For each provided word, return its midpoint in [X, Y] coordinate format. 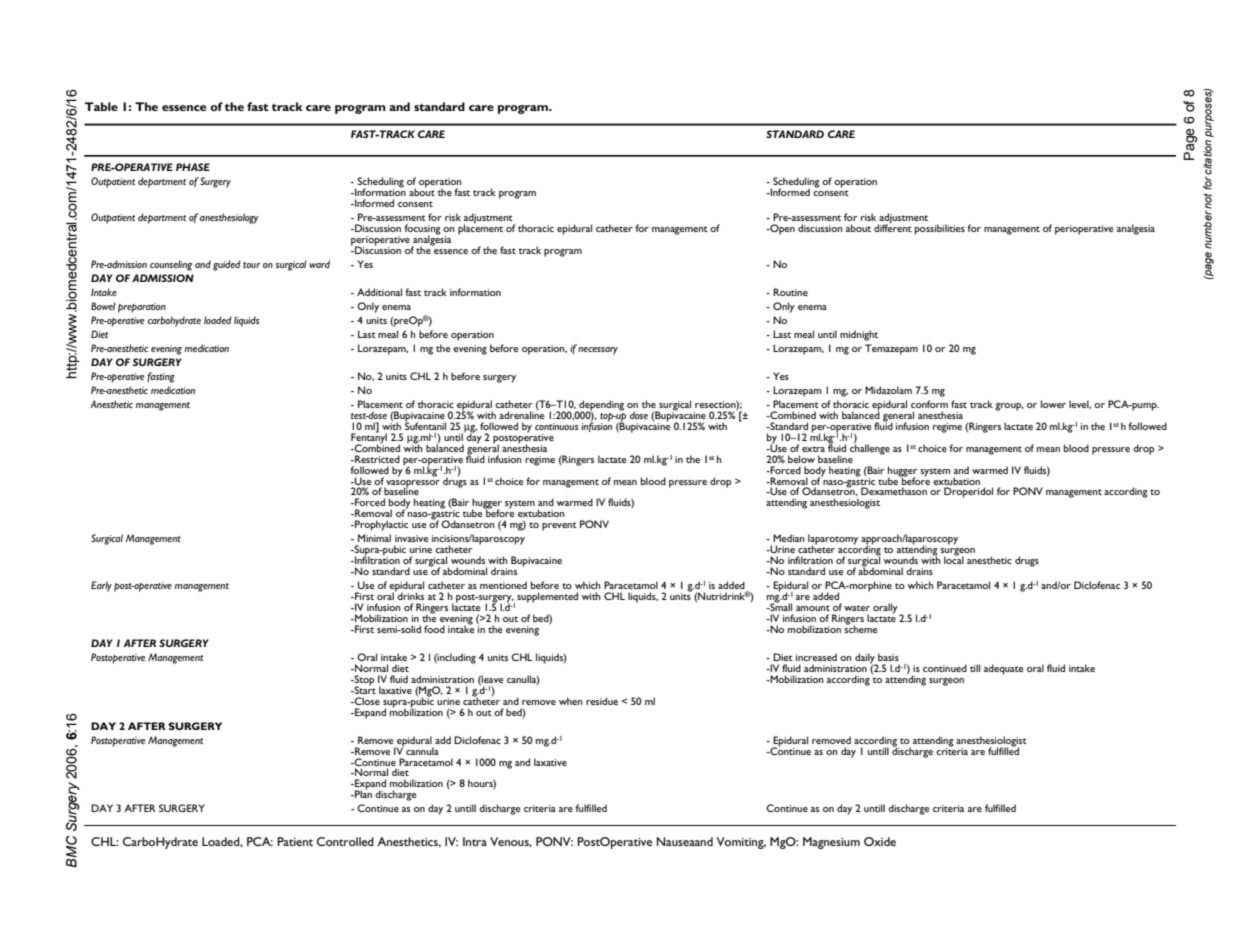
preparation [142, 308]
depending [600, 406]
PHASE [193, 167]
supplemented [547, 597]
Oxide [880, 841]
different [893, 227]
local [954, 559]
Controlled [345, 841]
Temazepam [891, 349]
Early [101, 586]
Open [781, 229]
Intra [475, 841]
